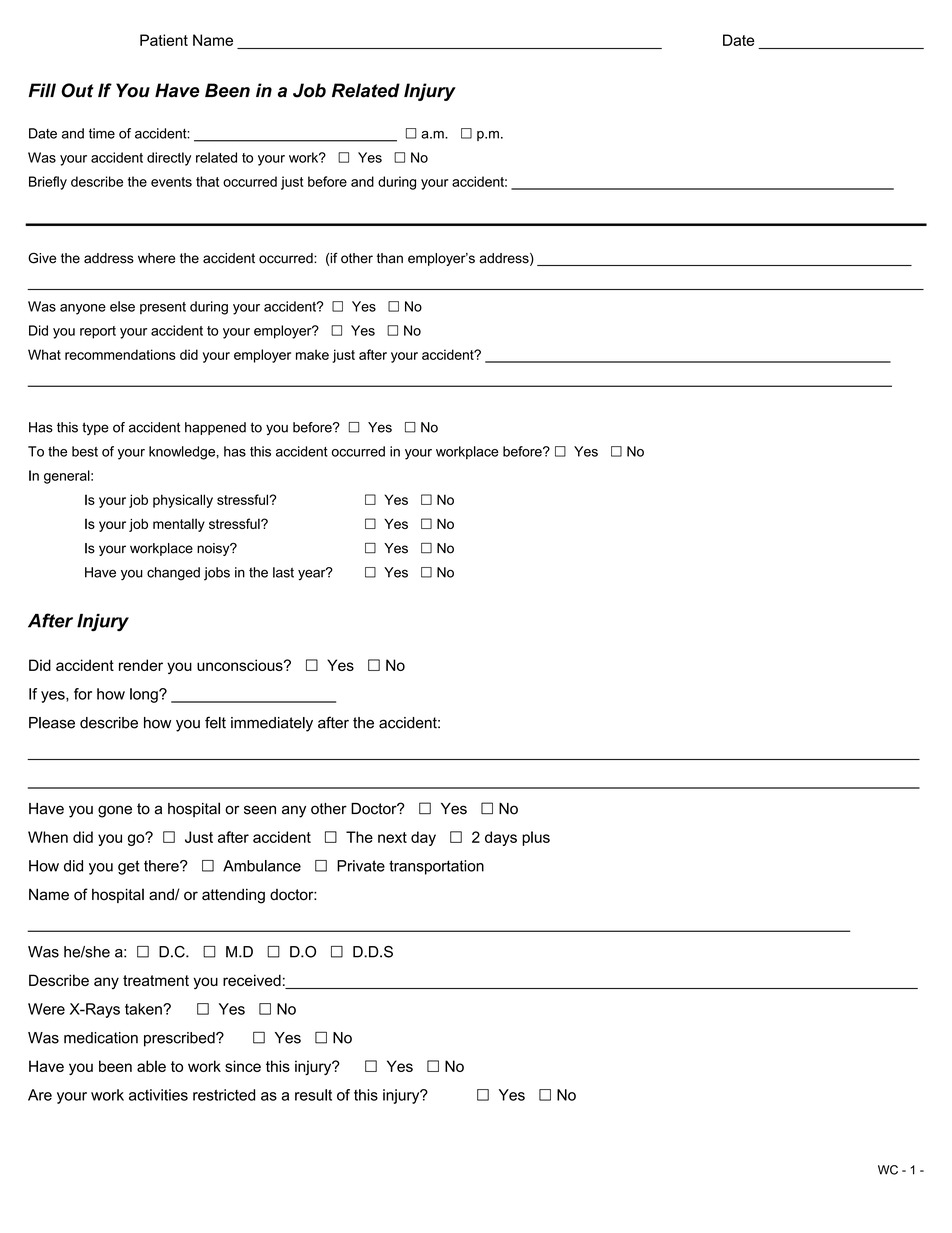  Describe the element at coordinates (173, 574) in the screenshot. I see `changed` at that location.
